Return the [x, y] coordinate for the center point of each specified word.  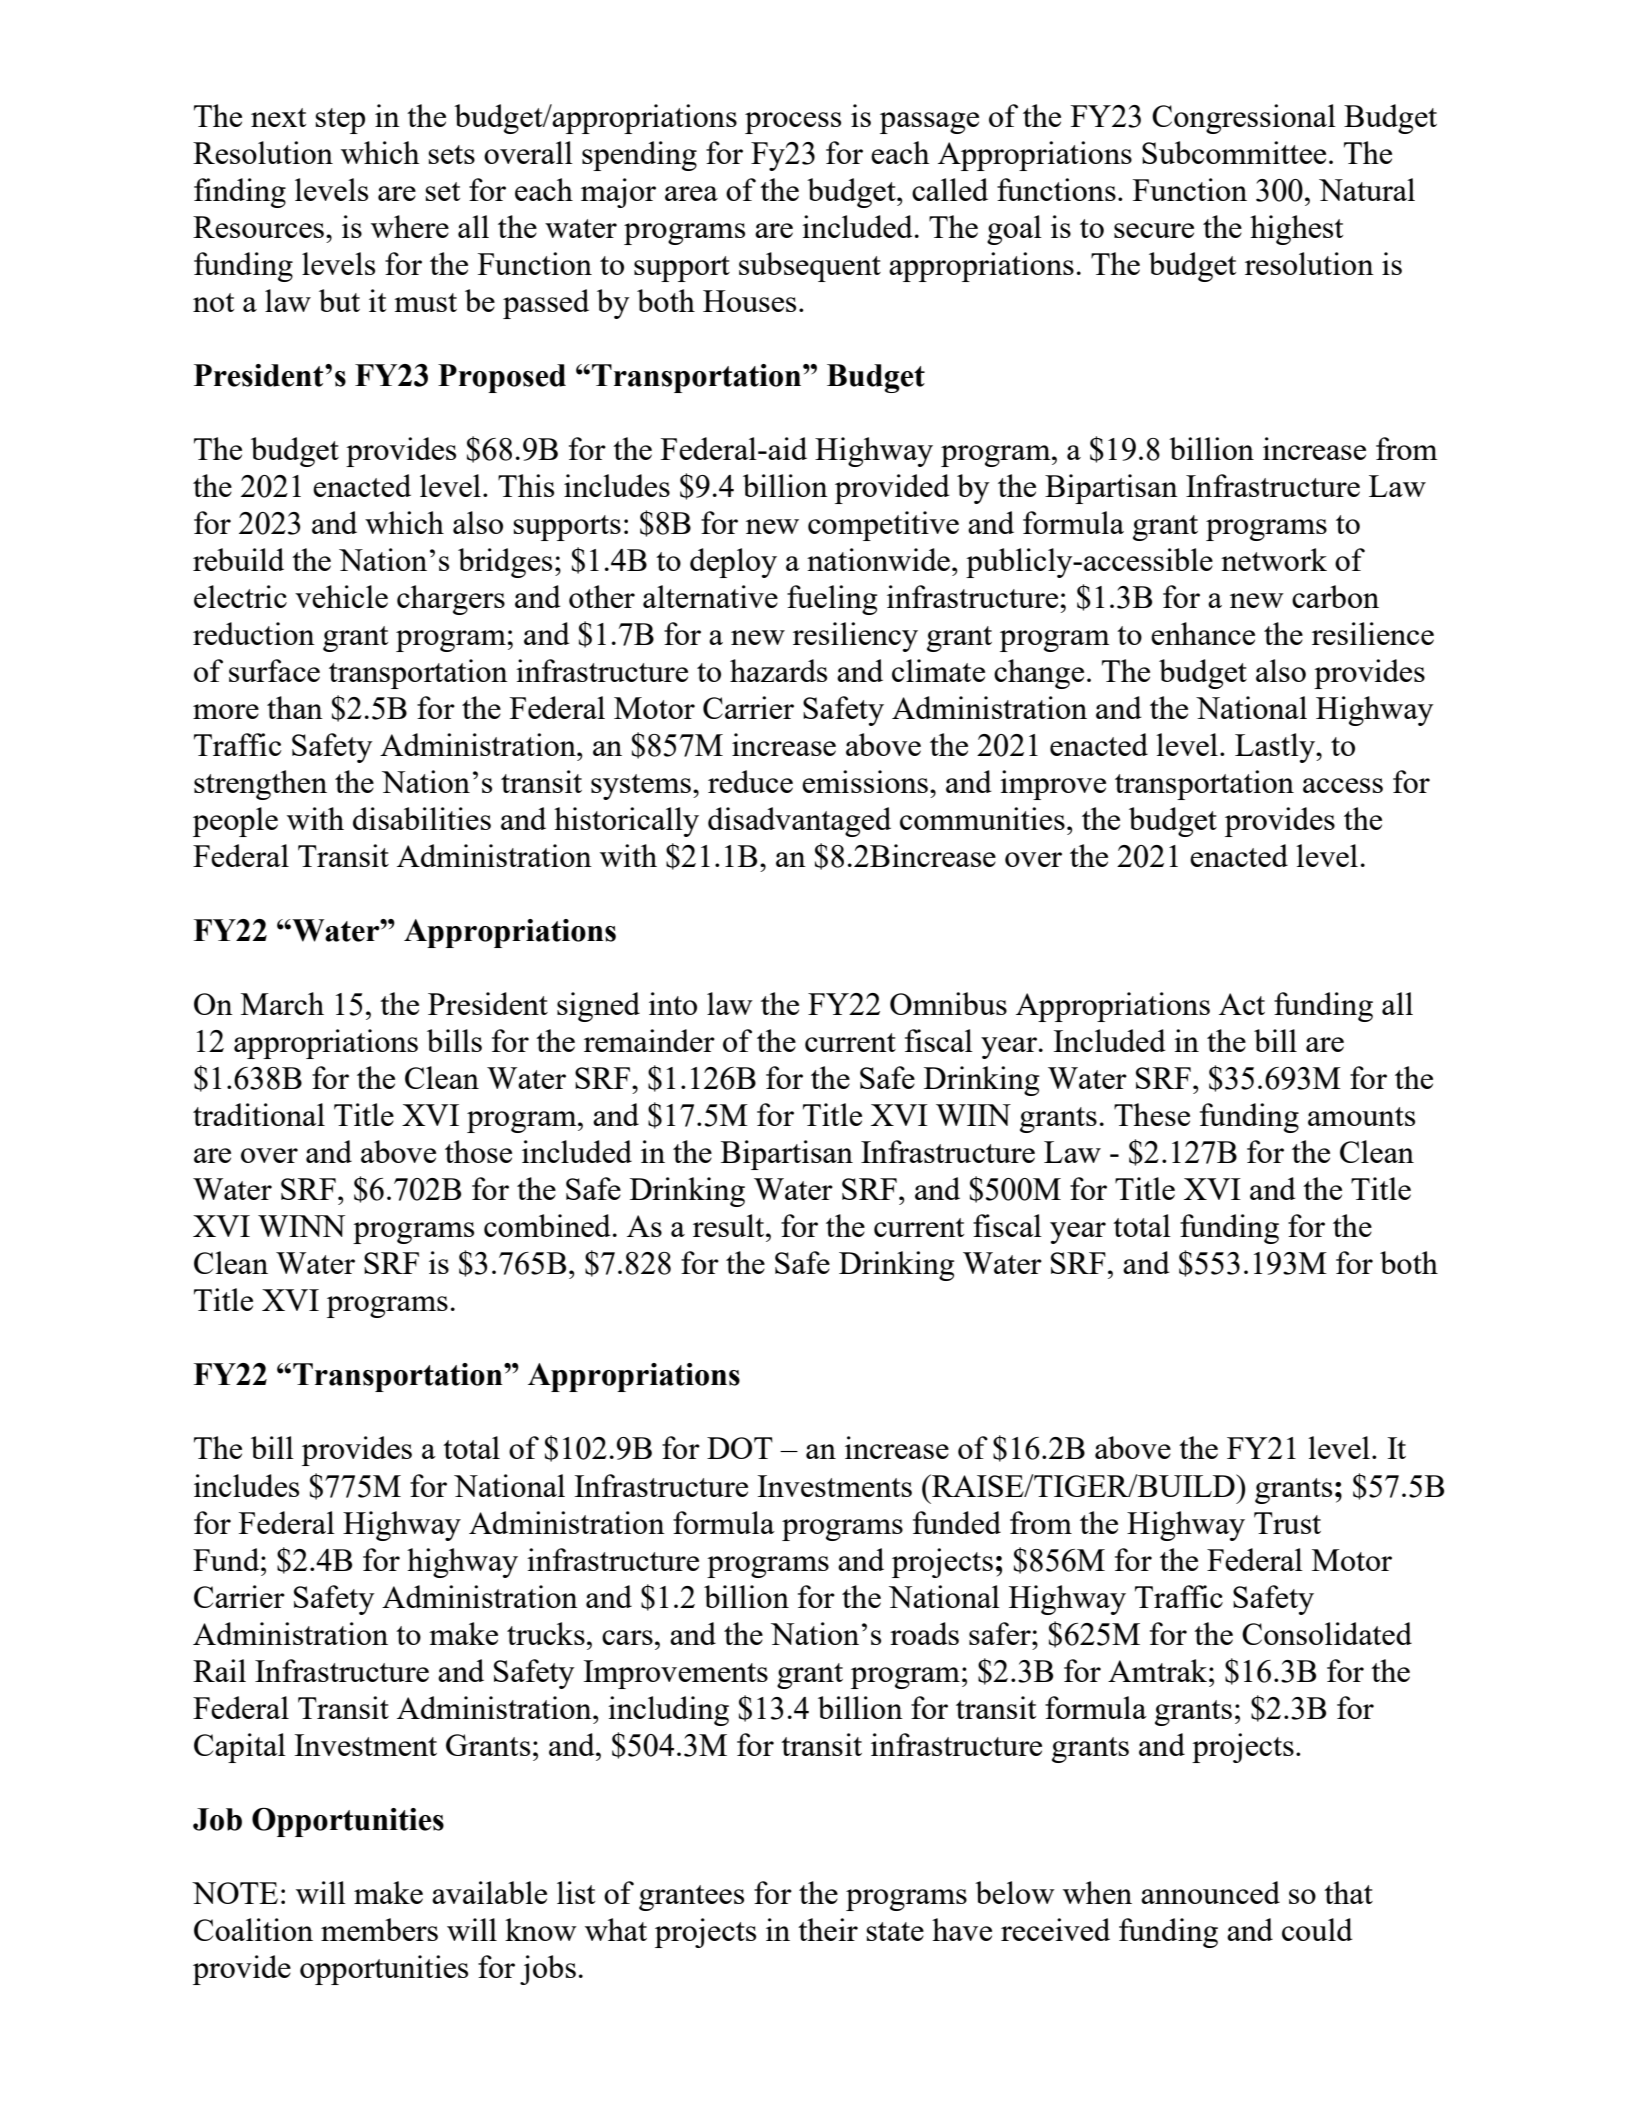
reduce [750, 781]
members [379, 1929]
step [340, 121]
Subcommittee [1234, 152]
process [793, 123]
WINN [301, 1226]
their [828, 1929]
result [730, 1225]
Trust [1287, 1523]
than [295, 707]
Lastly [1276, 748]
